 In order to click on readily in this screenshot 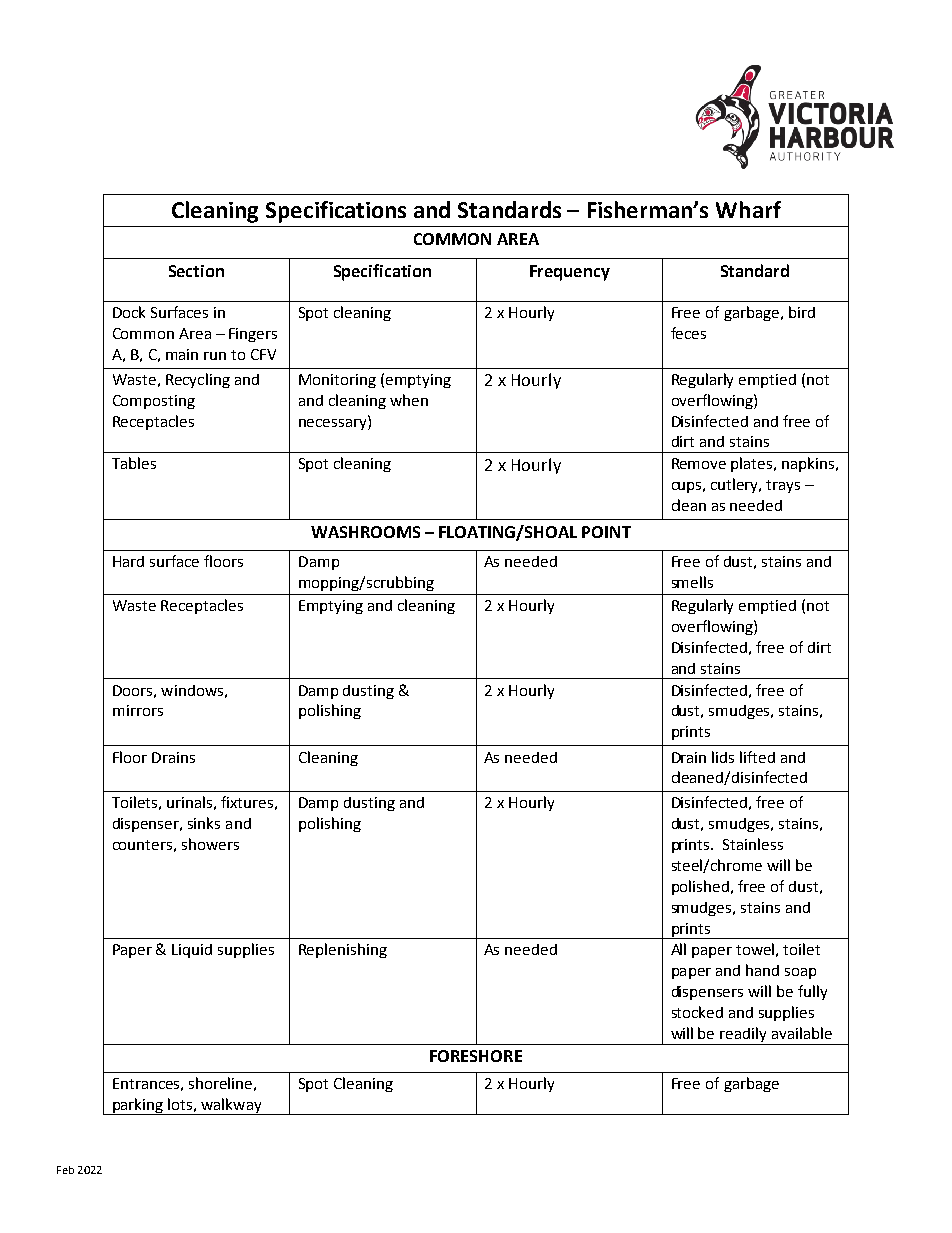, I will do `click(744, 1036)`.
